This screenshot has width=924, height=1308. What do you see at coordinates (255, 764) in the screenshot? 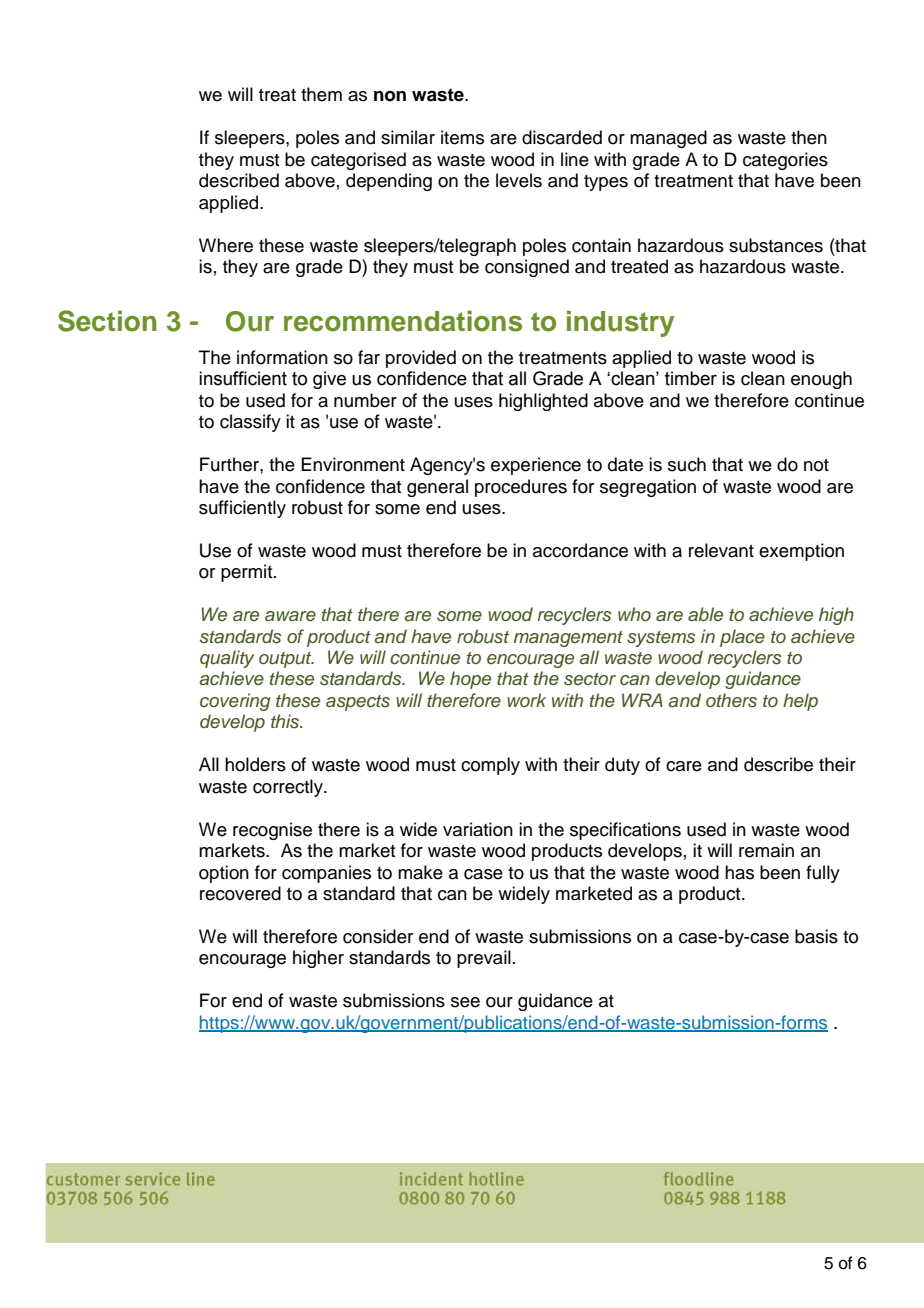
I see `holders` at bounding box center [255, 764].
